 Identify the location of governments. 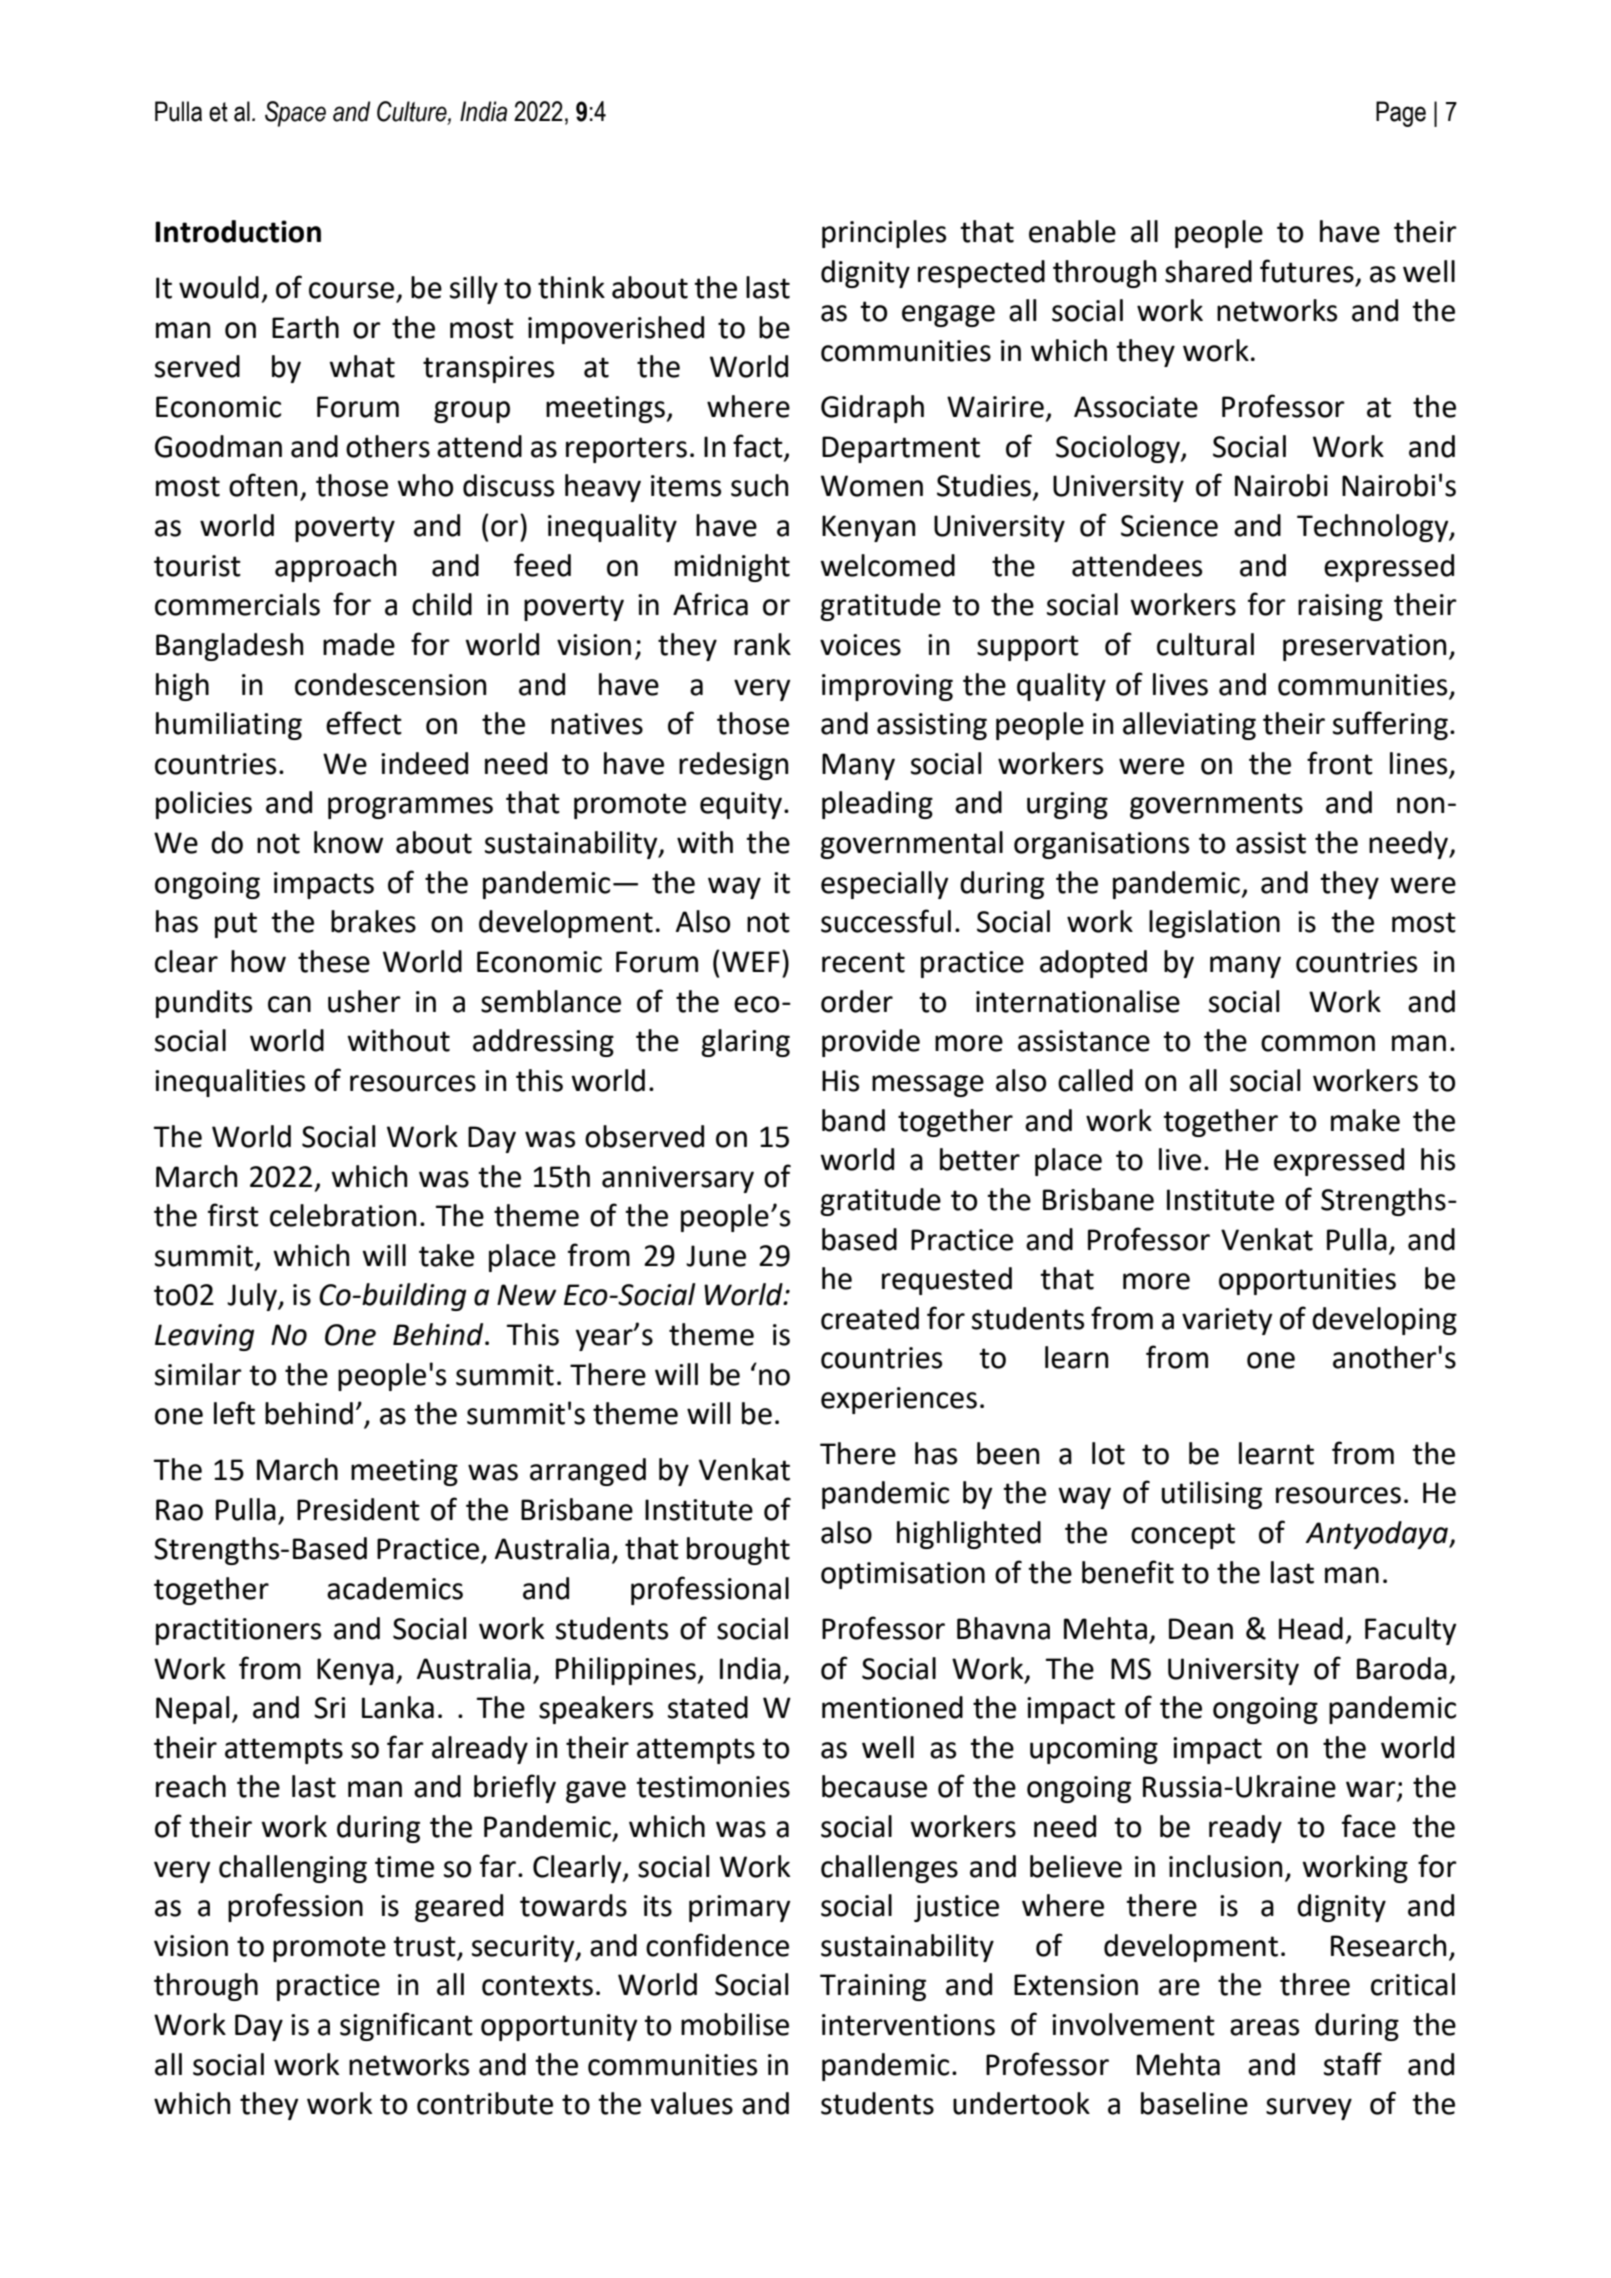
(1216, 806).
